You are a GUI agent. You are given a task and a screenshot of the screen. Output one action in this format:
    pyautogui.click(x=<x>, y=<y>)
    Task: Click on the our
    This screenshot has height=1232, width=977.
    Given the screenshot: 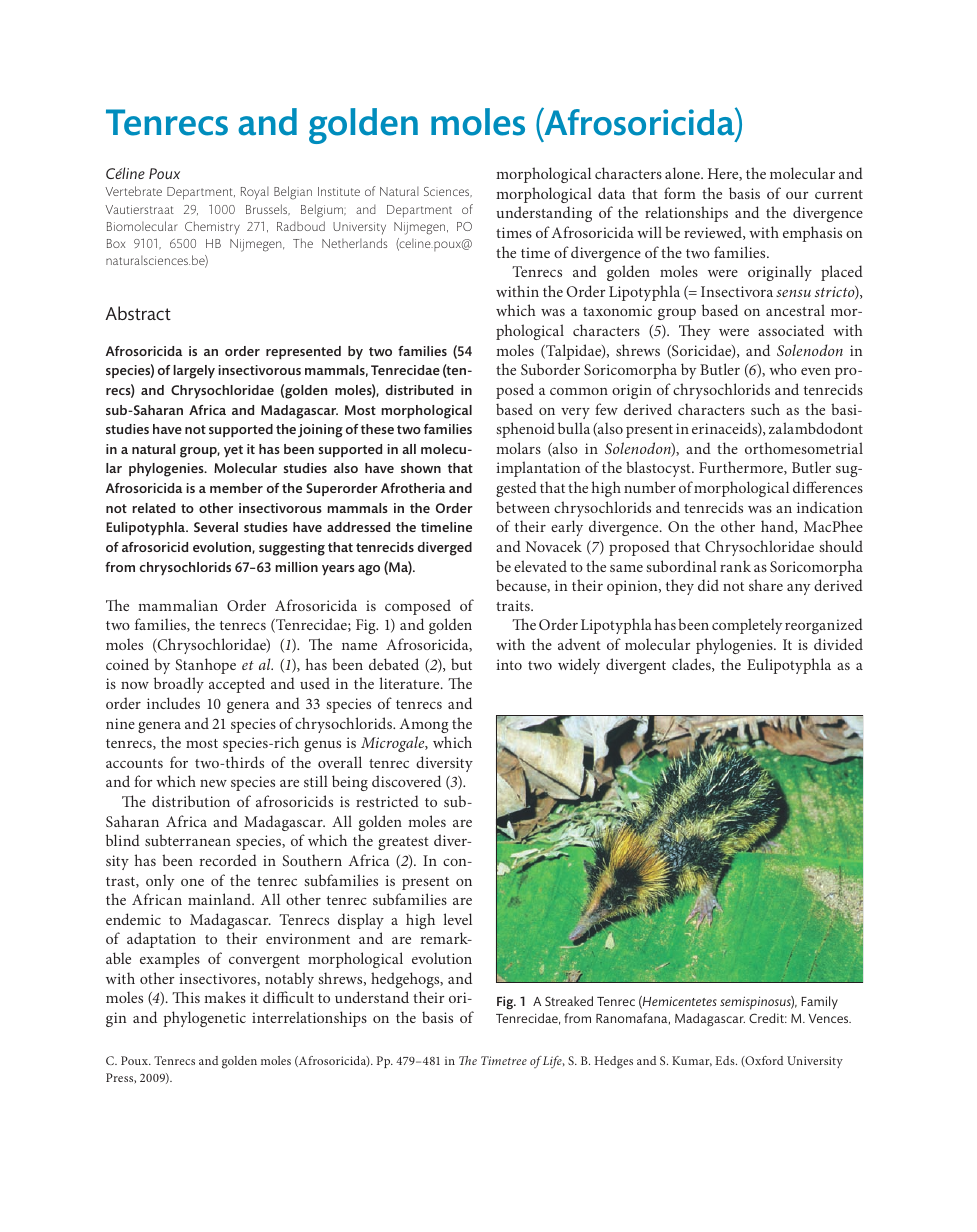 What is the action you would take?
    pyautogui.click(x=797, y=195)
